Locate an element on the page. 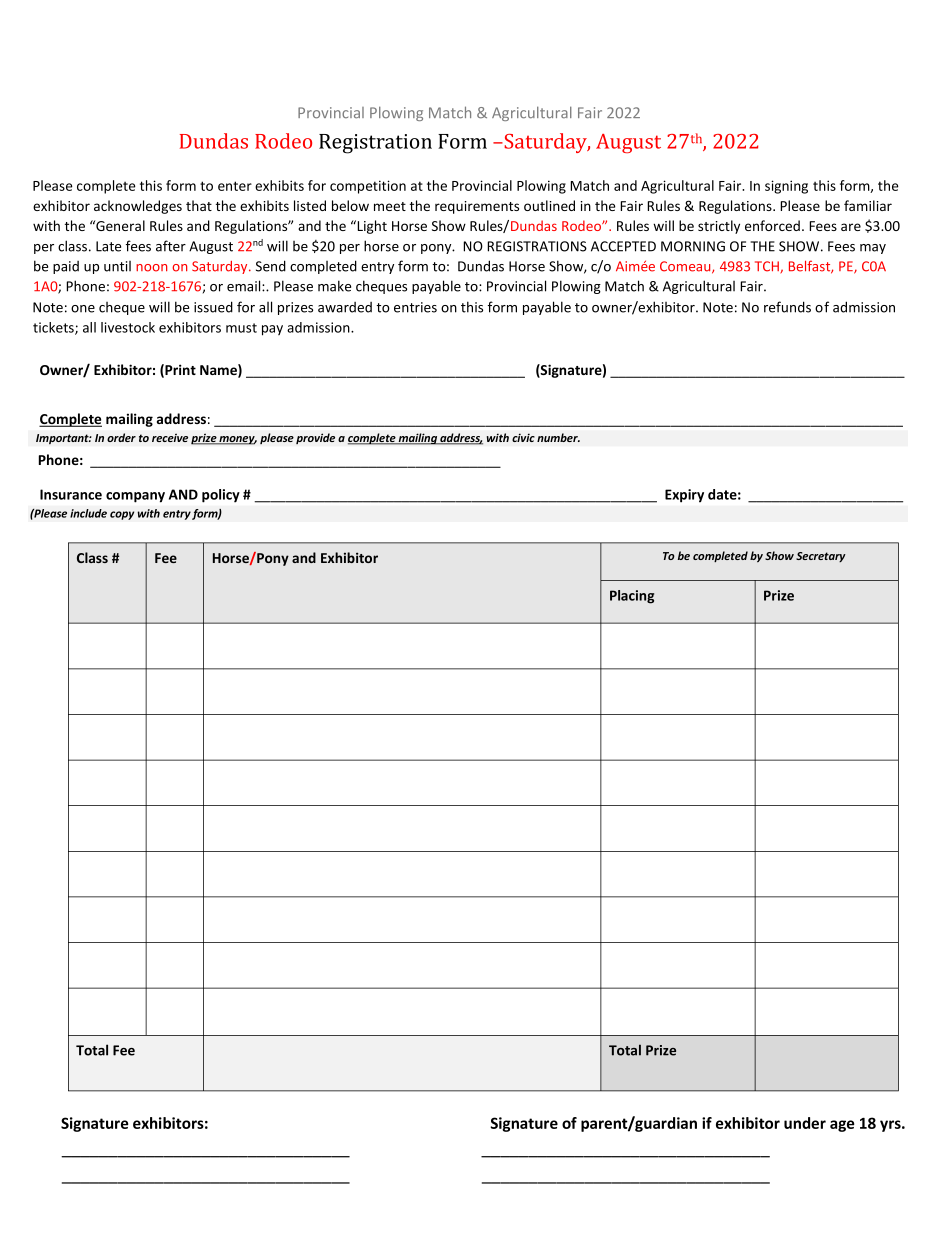 This page has width=952, height=1233. under is located at coordinates (805, 1123).
